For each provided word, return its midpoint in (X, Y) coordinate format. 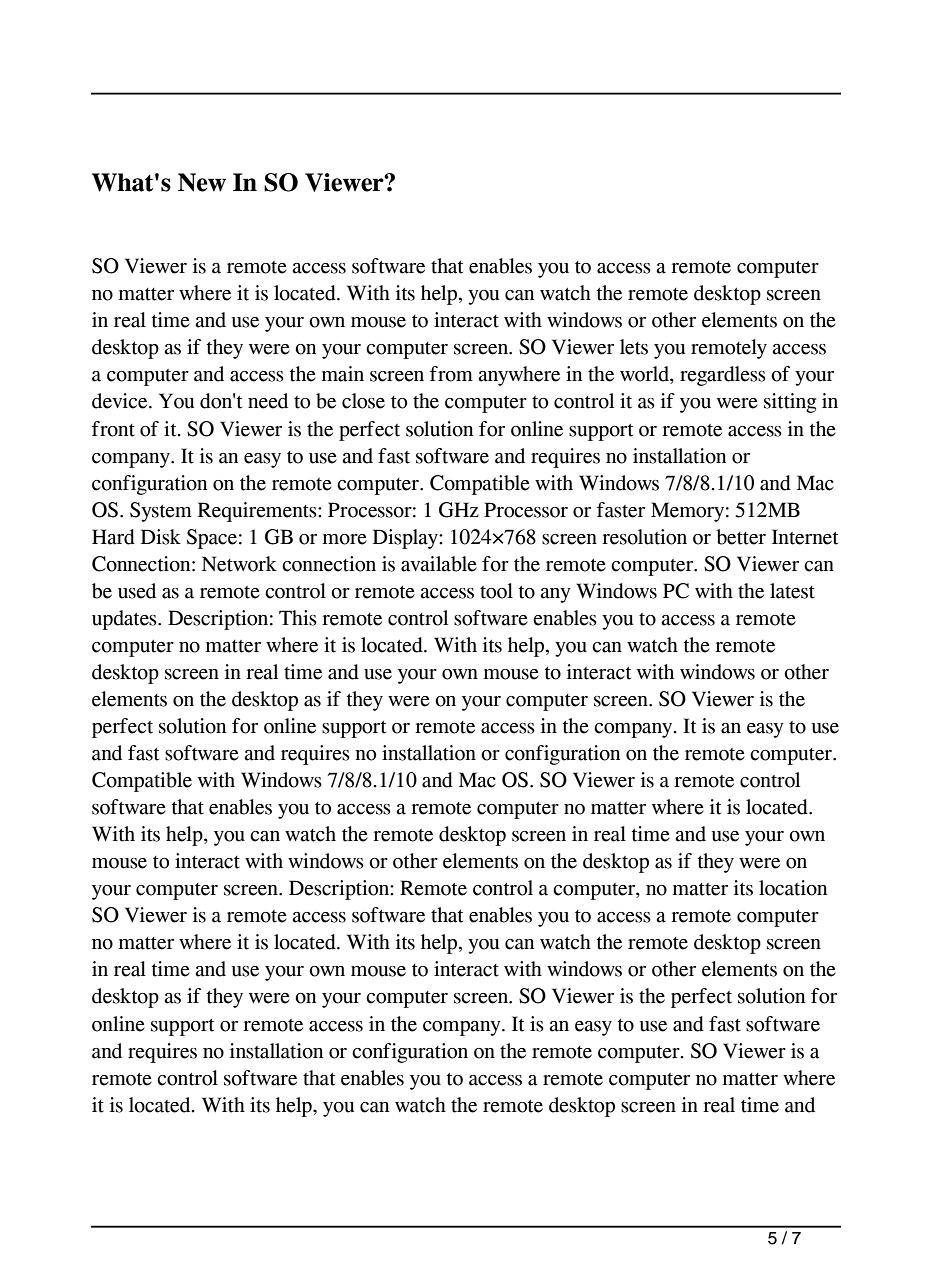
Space (212, 539)
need (268, 401)
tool (496, 591)
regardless (723, 376)
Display (406, 539)
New (202, 182)
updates (125, 620)
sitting (790, 403)
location (793, 888)
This (298, 618)
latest (792, 591)
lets (634, 347)
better (741, 537)
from (451, 374)
